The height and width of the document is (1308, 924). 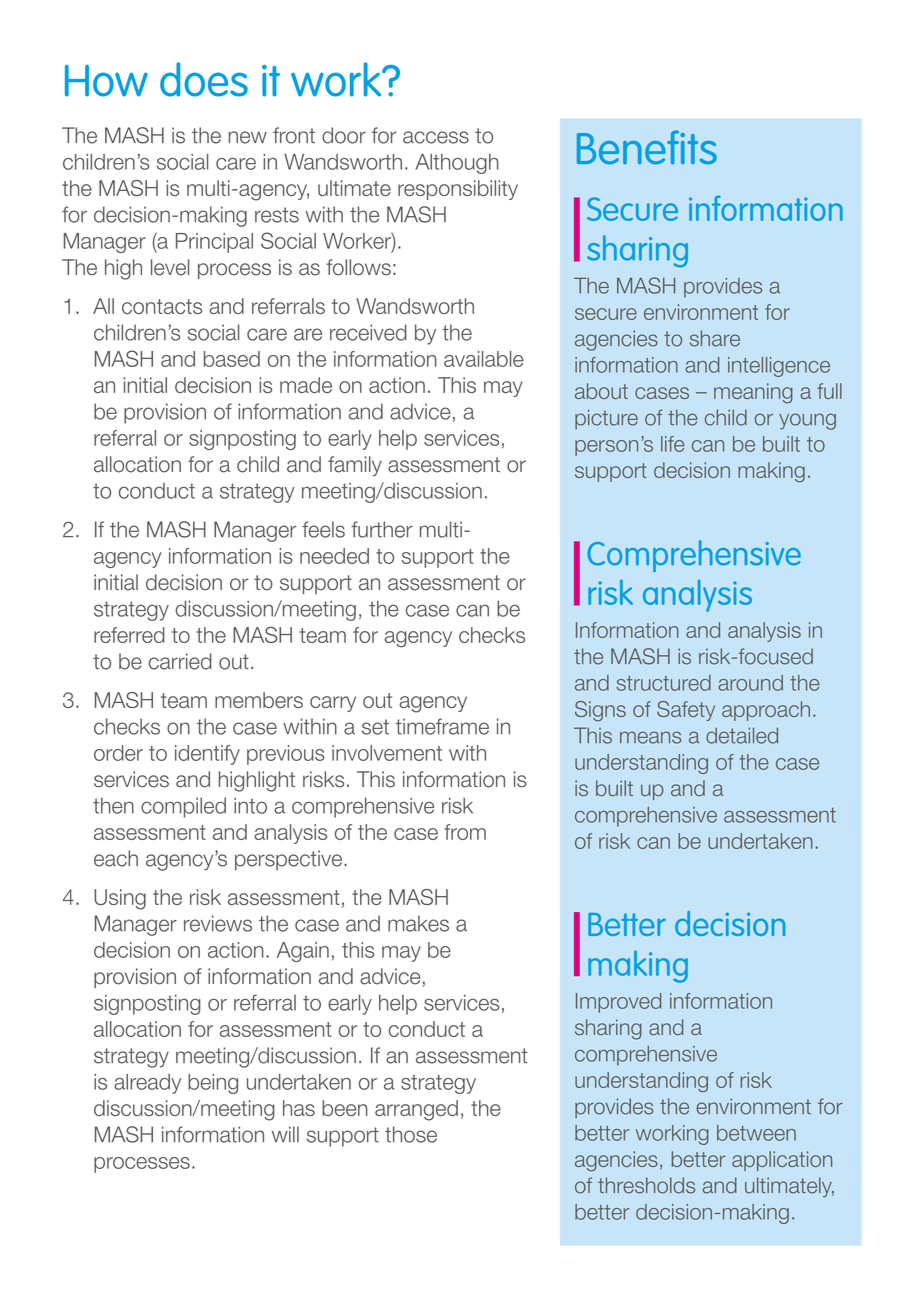 I want to click on from, so click(x=465, y=832).
